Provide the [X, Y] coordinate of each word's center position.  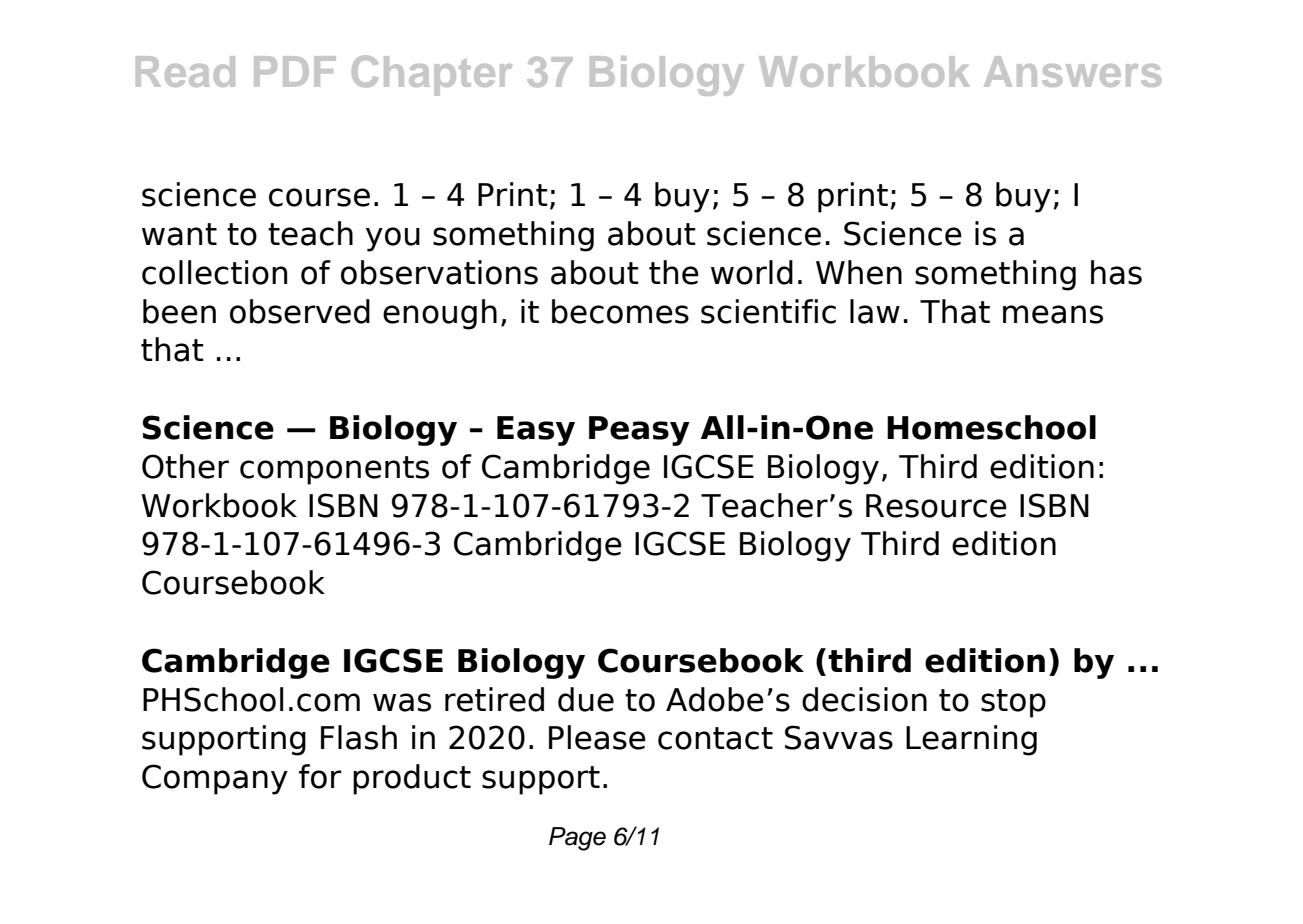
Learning [971, 740]
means [1053, 314]
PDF [295, 71]
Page [577, 839]
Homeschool [991, 427]
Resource [936, 506]
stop [1013, 703]
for [320, 776]
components [334, 470]
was [402, 702]
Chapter [432, 75]
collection [214, 272]
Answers [1072, 71]
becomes [620, 311]
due [586, 699]
